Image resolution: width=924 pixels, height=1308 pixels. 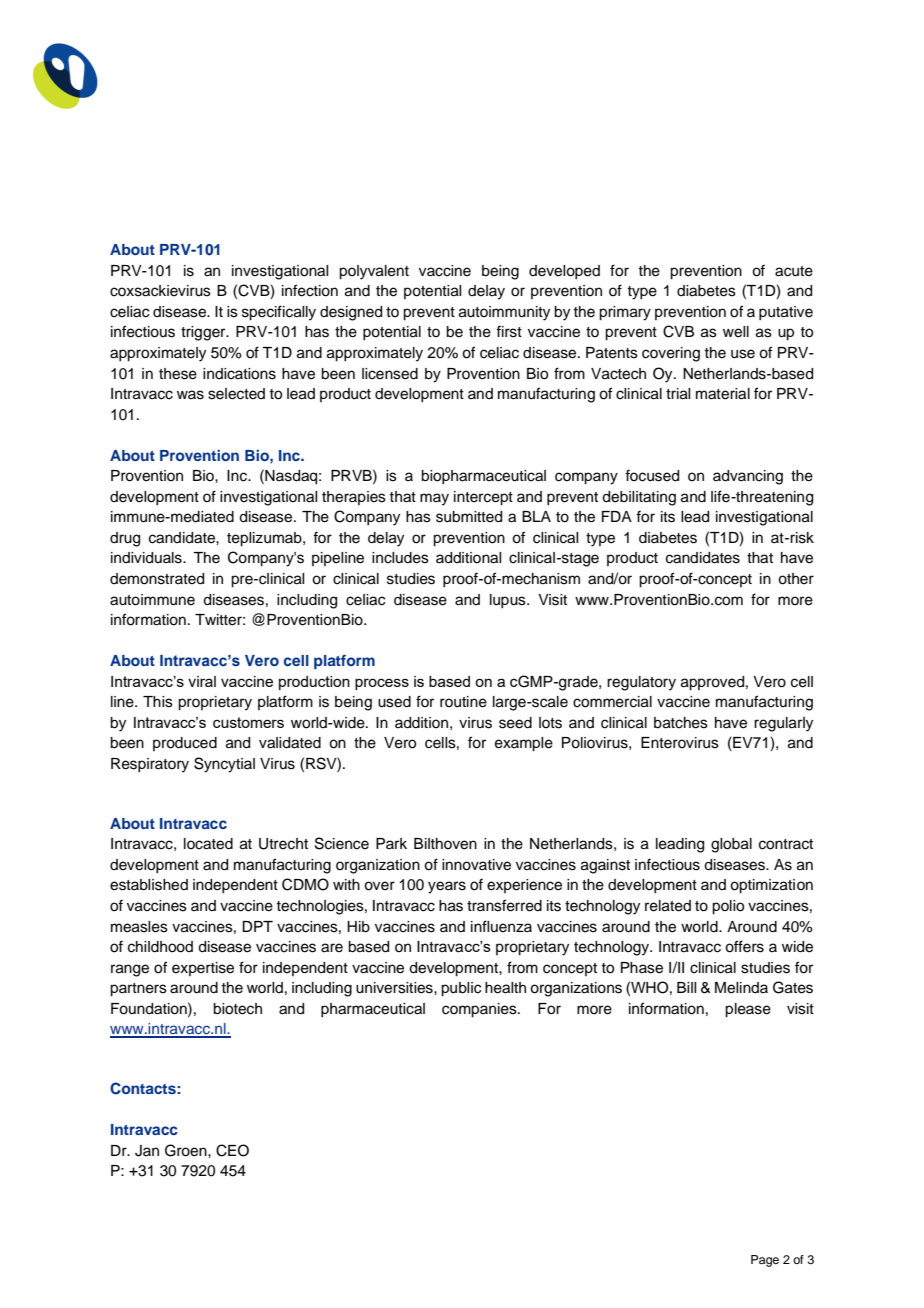 I want to click on autoimmunity, so click(x=504, y=313).
